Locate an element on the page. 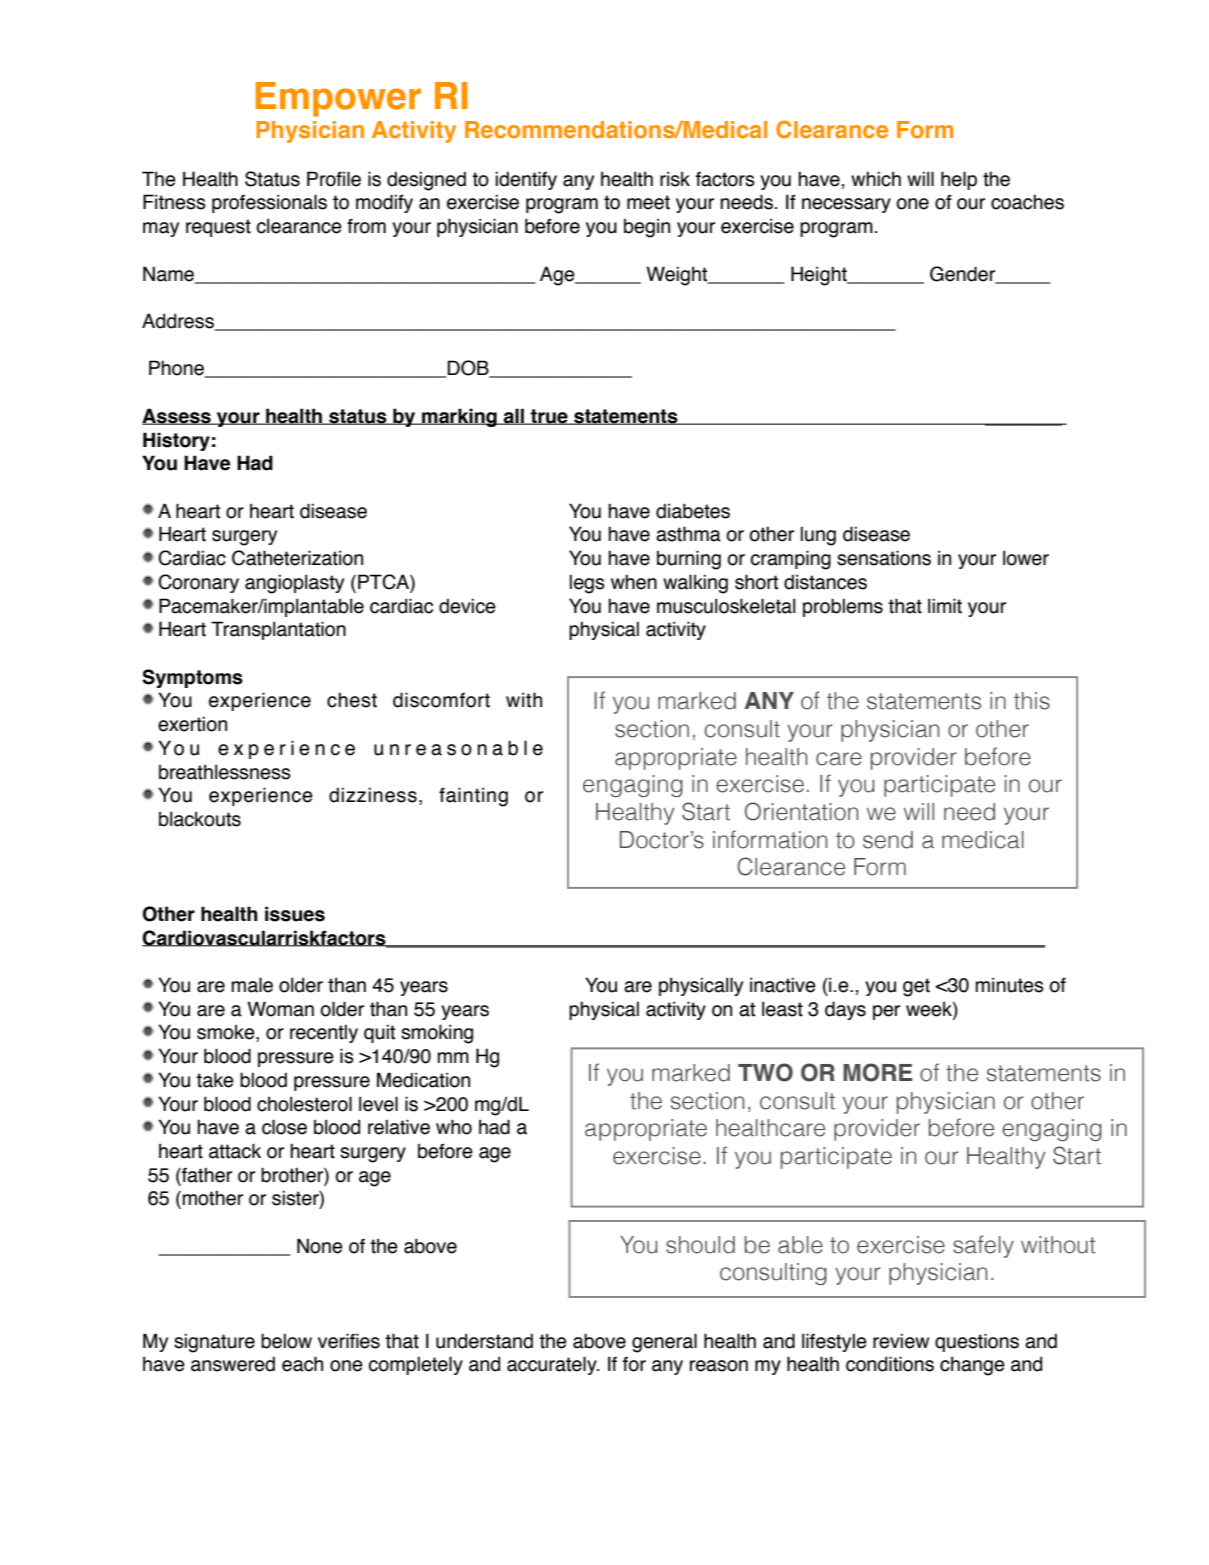 The height and width of the document is (1565, 1209). issues is located at coordinates (295, 914).
